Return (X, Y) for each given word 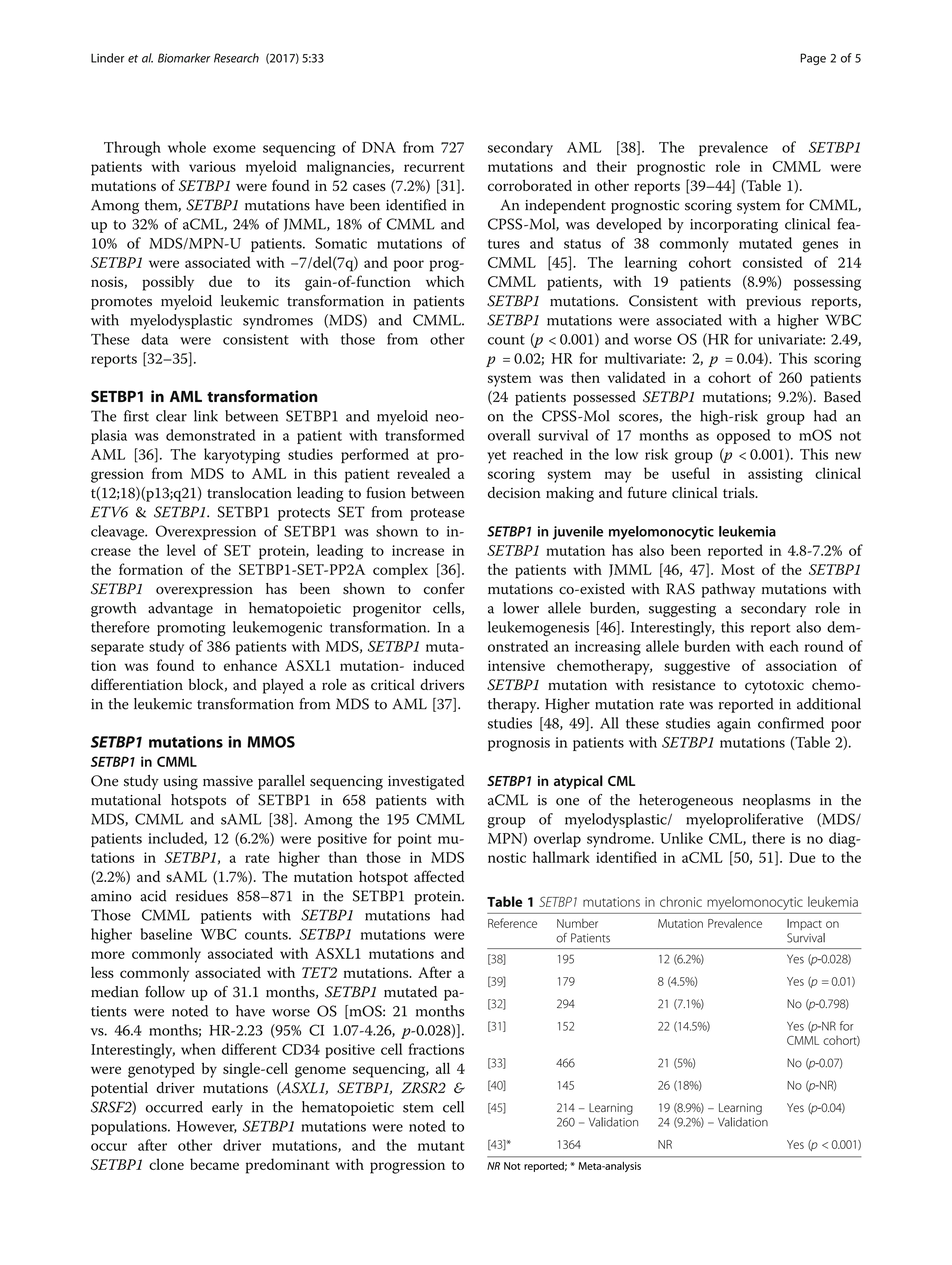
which (445, 281)
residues (202, 896)
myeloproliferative (744, 820)
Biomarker (184, 58)
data (154, 339)
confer (444, 588)
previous (773, 303)
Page (813, 59)
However (207, 1127)
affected (439, 876)
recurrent (434, 167)
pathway (728, 590)
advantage (180, 609)
